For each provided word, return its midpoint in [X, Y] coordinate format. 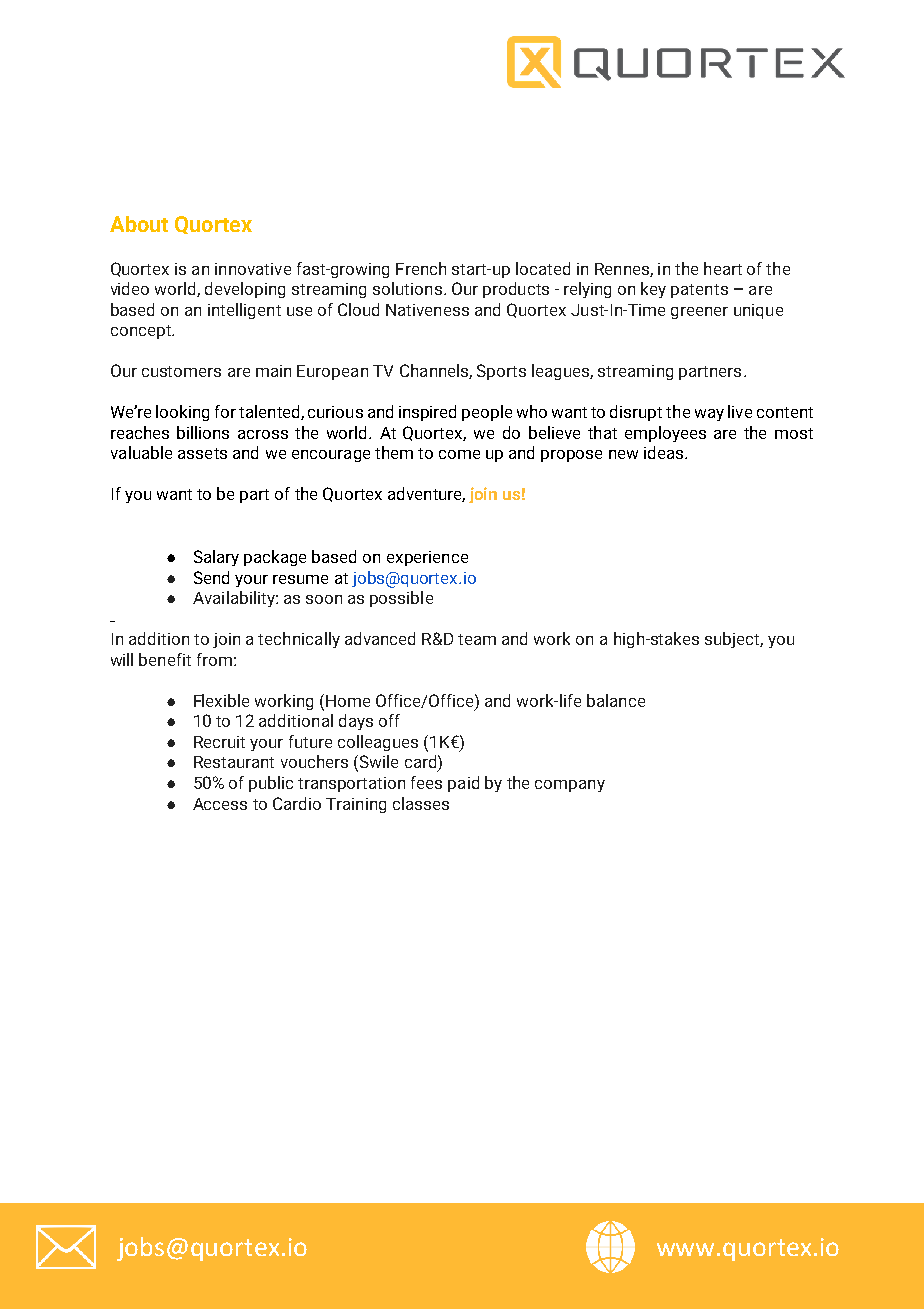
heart [723, 268]
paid [463, 784]
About [139, 224]
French [421, 268]
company [570, 786]
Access [220, 804]
